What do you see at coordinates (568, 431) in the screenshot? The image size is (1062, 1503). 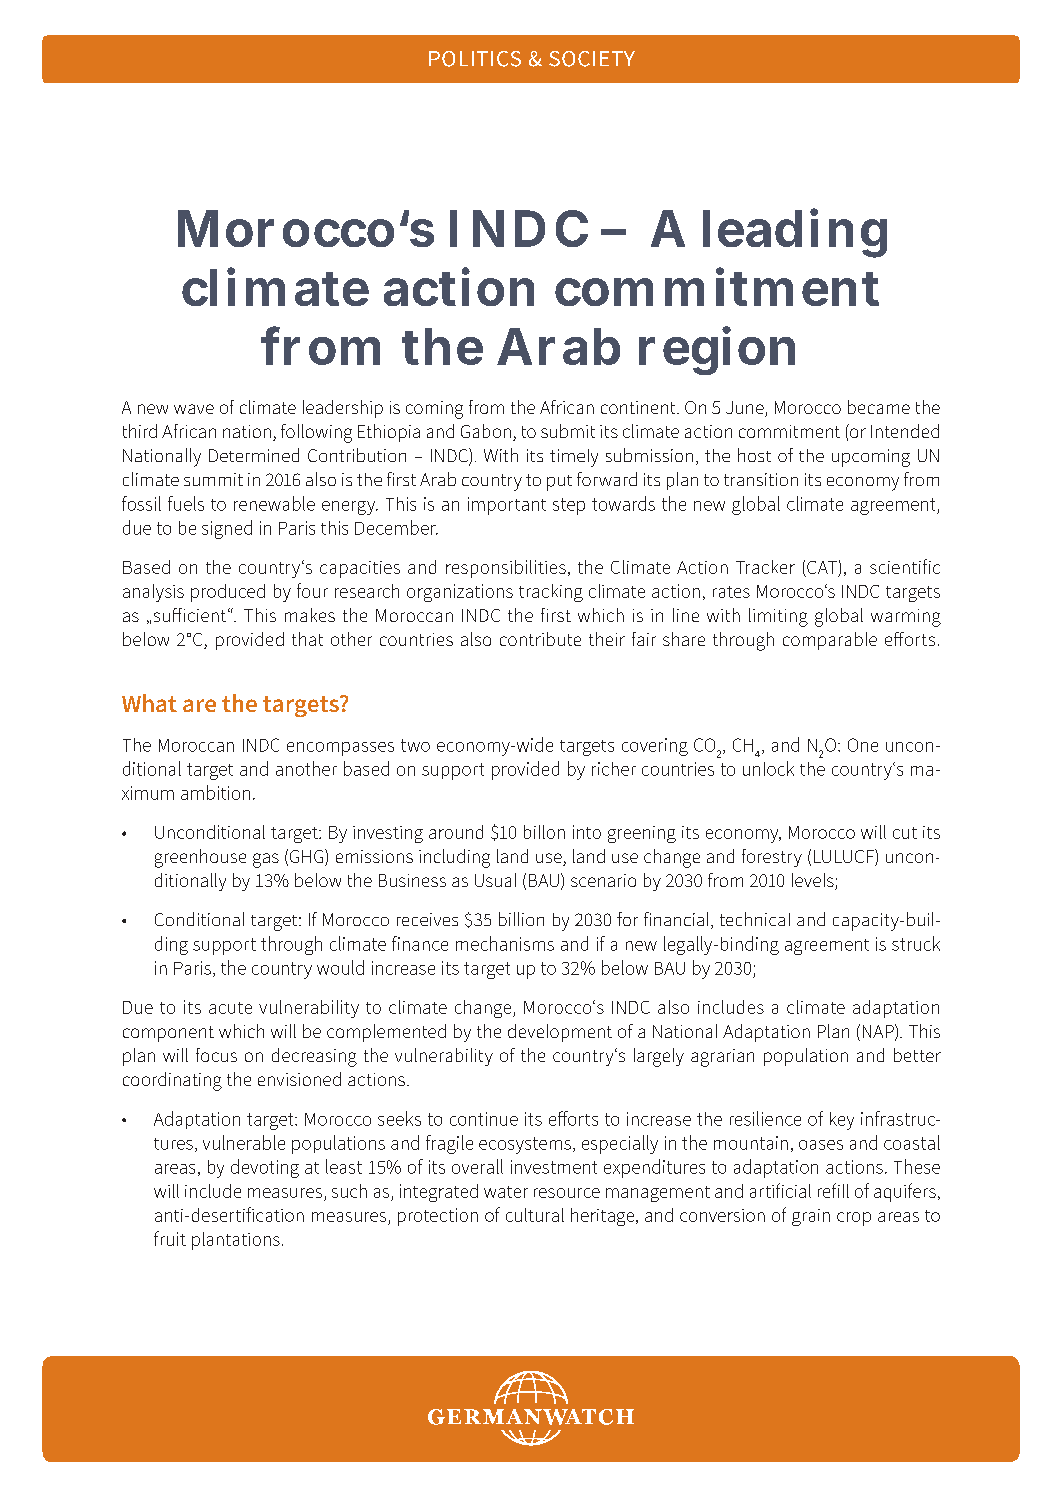 I see `submit` at bounding box center [568, 431].
